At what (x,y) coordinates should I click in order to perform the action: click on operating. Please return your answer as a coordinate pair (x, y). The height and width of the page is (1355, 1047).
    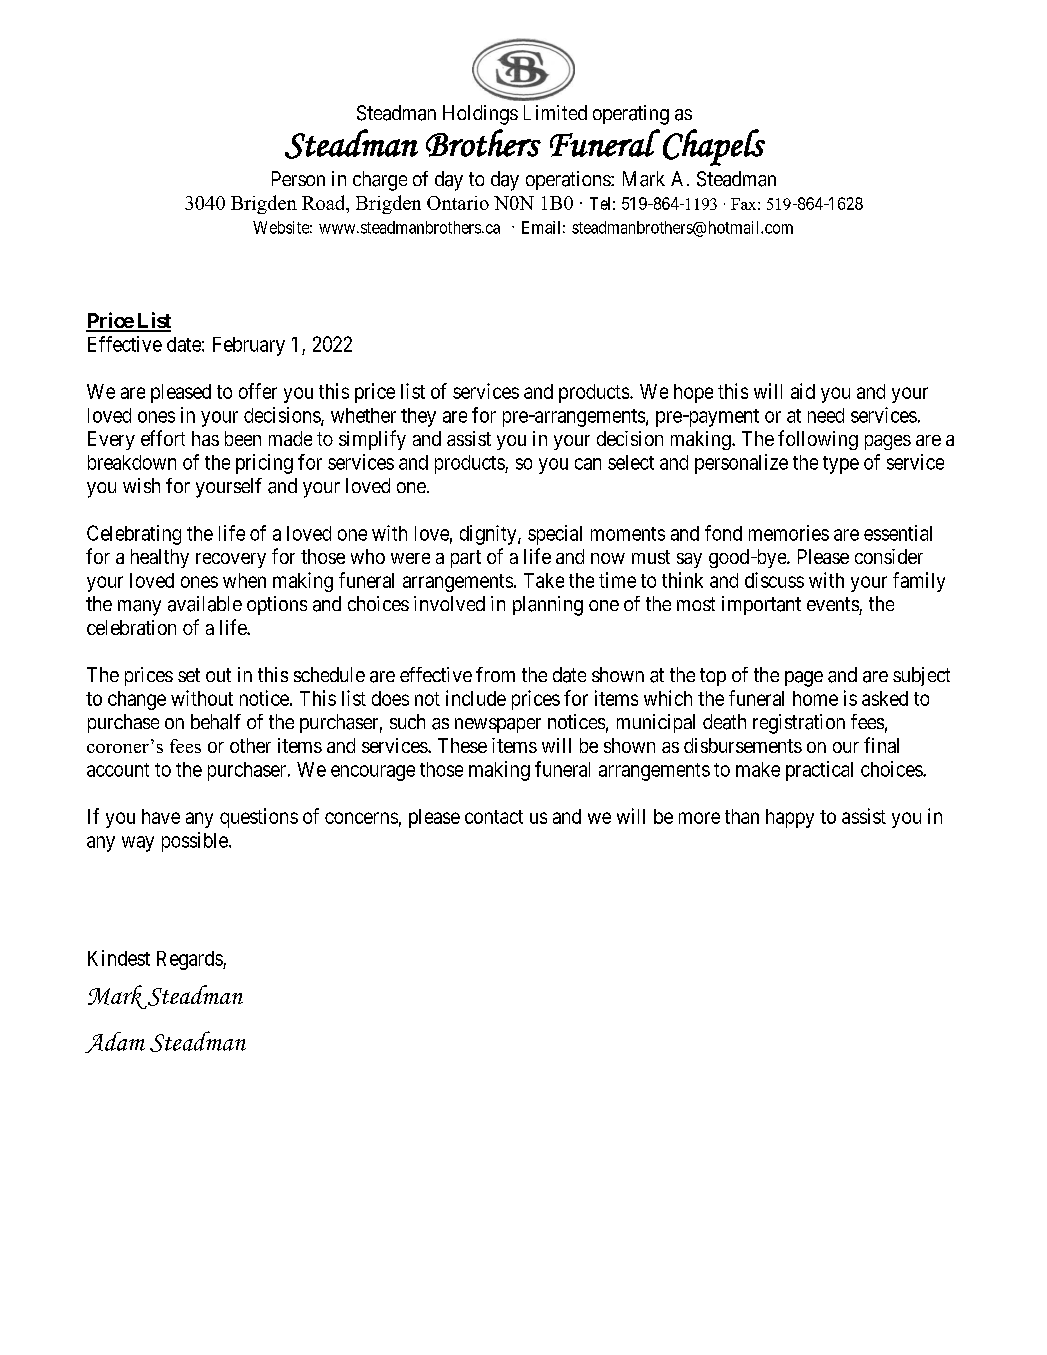
    Looking at the image, I should click on (631, 115).
